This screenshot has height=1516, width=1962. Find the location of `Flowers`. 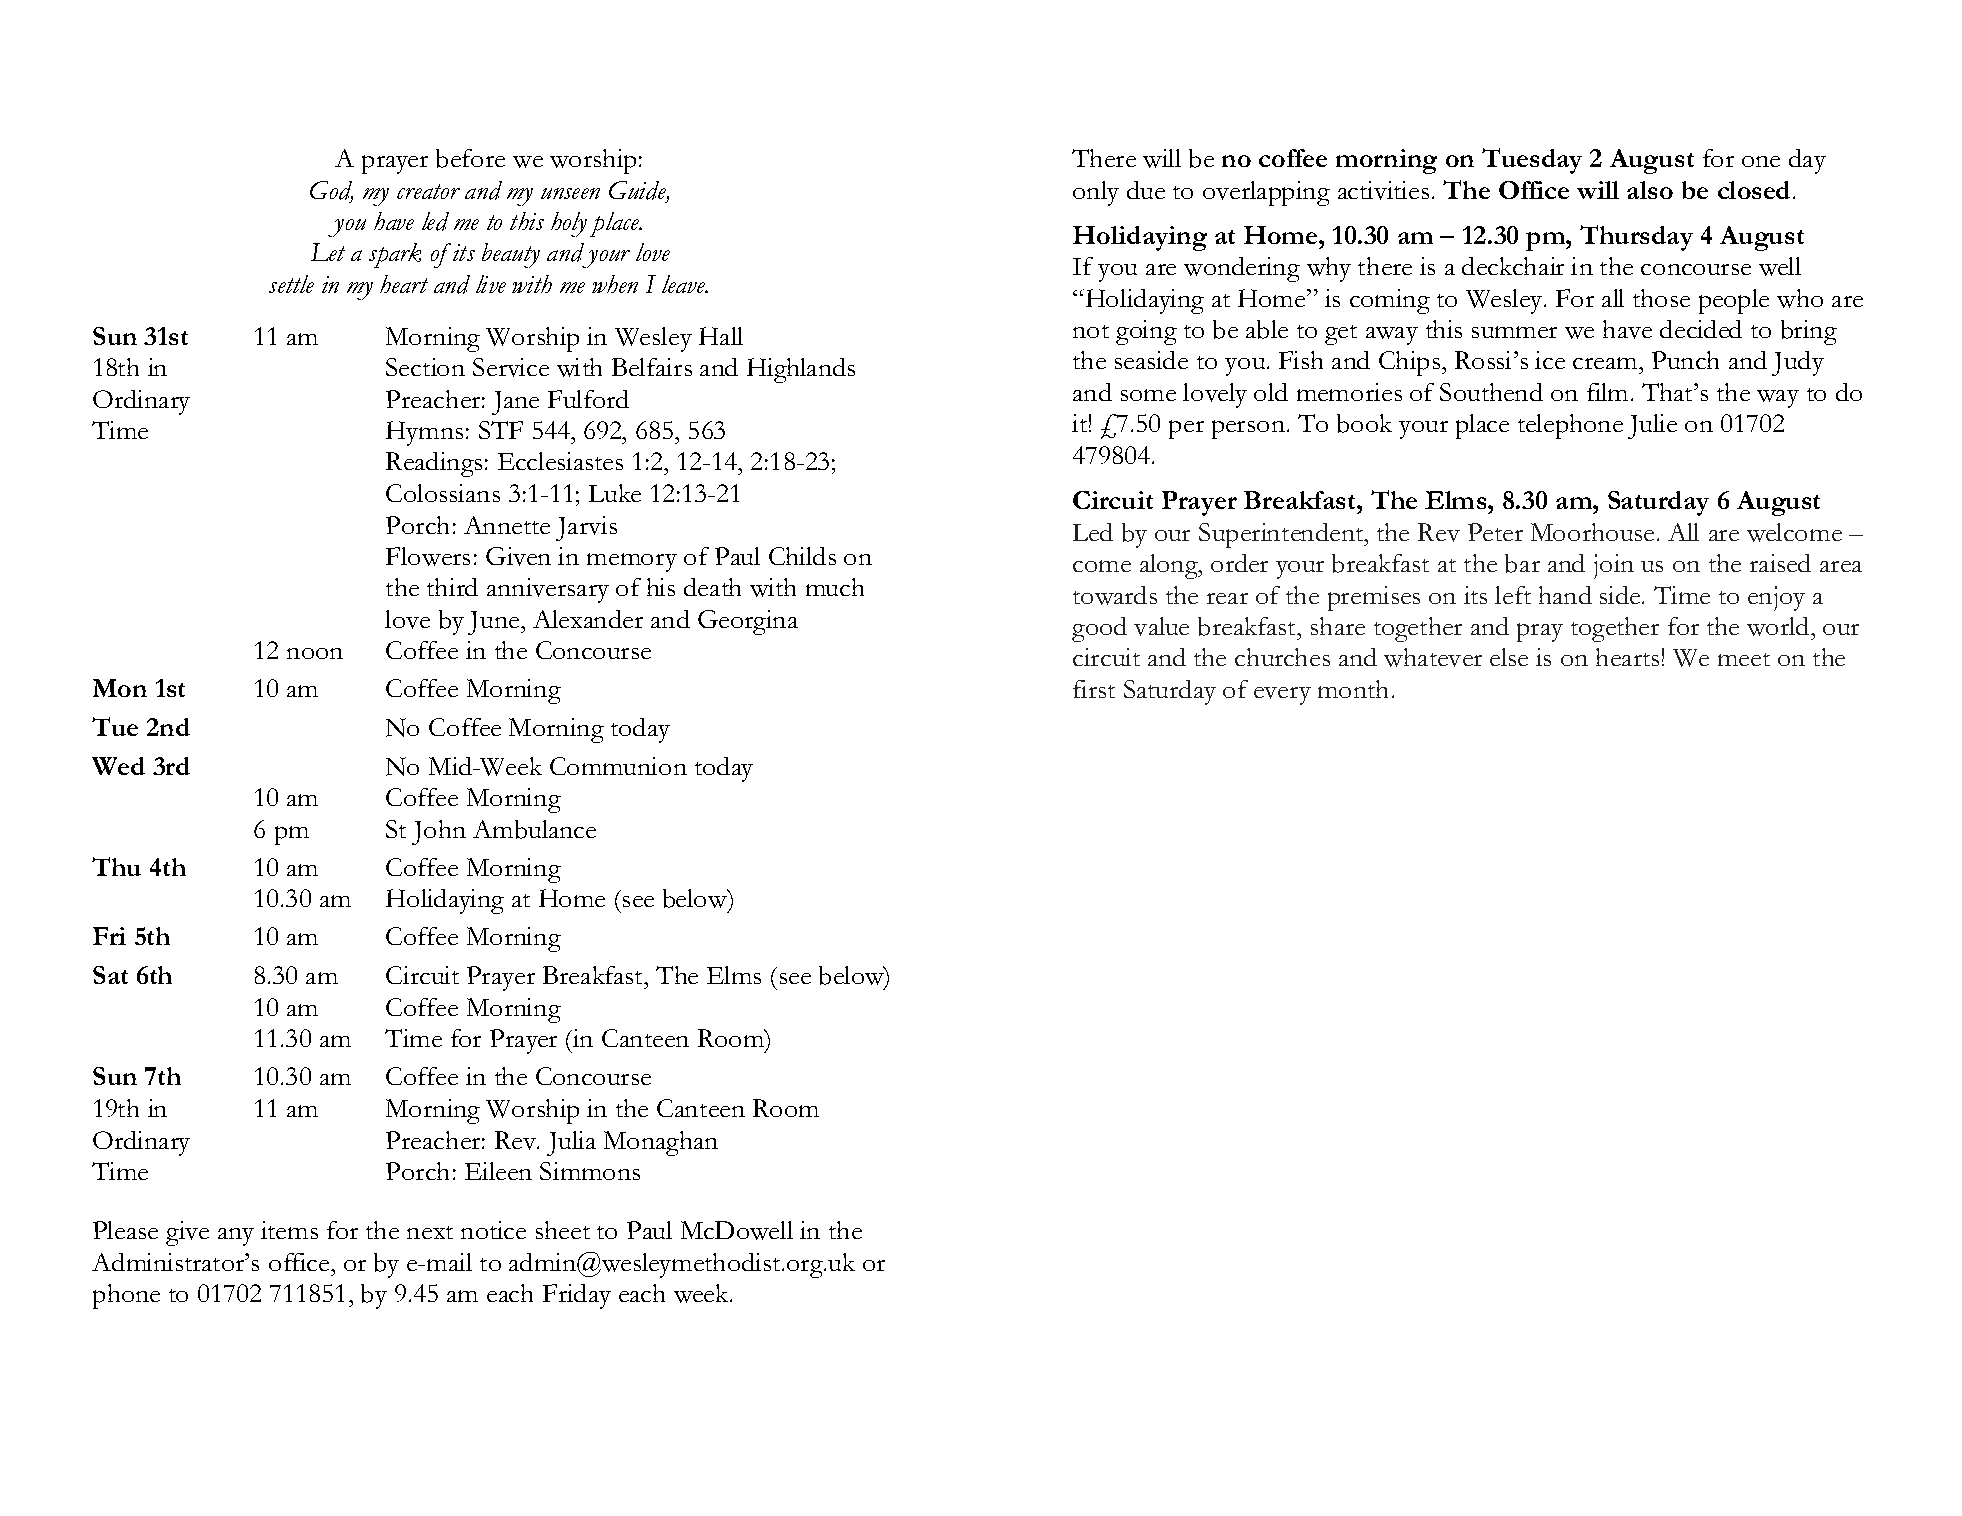

Flowers is located at coordinates (428, 556).
